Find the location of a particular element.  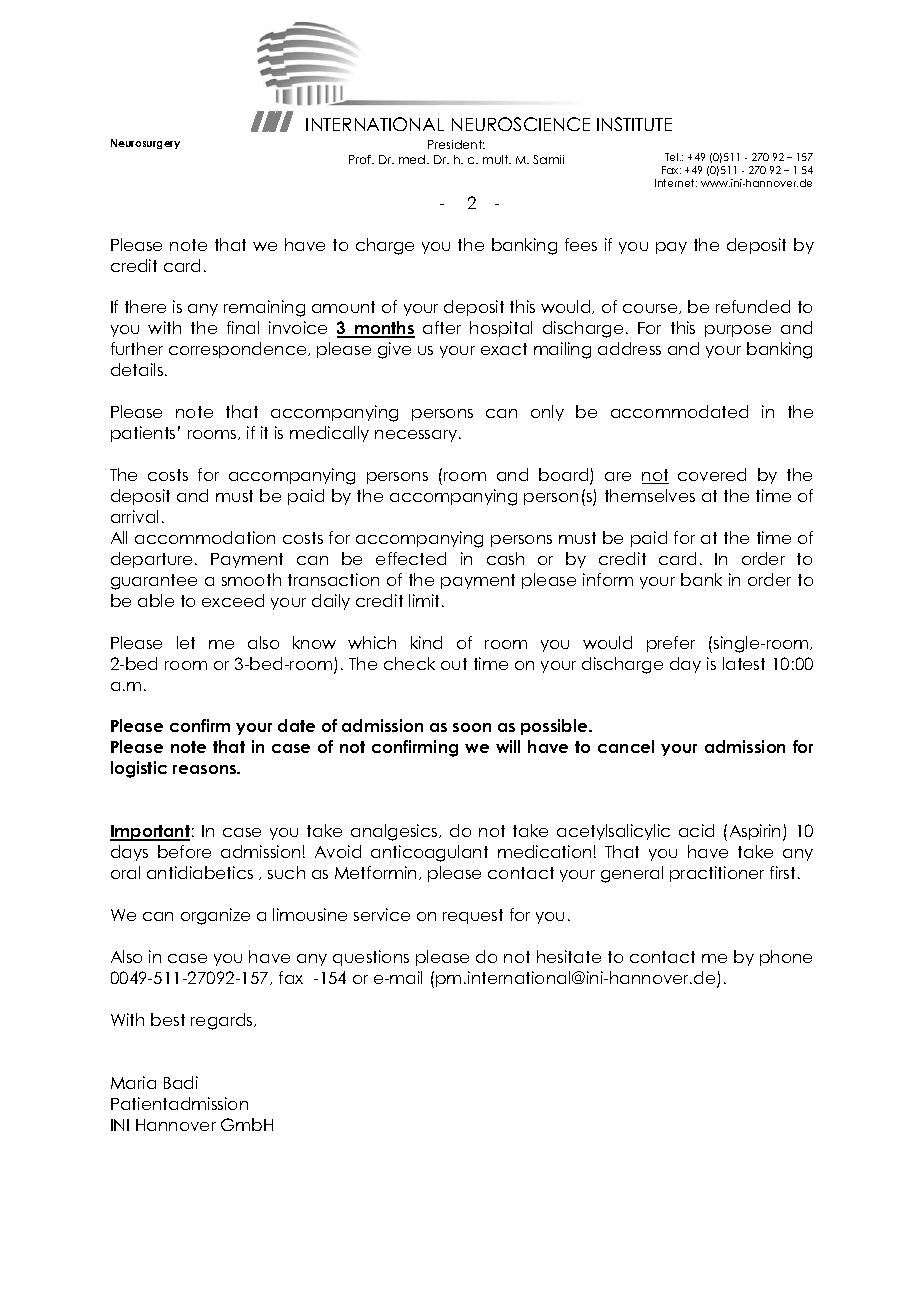

limit is located at coordinates (426, 600).
